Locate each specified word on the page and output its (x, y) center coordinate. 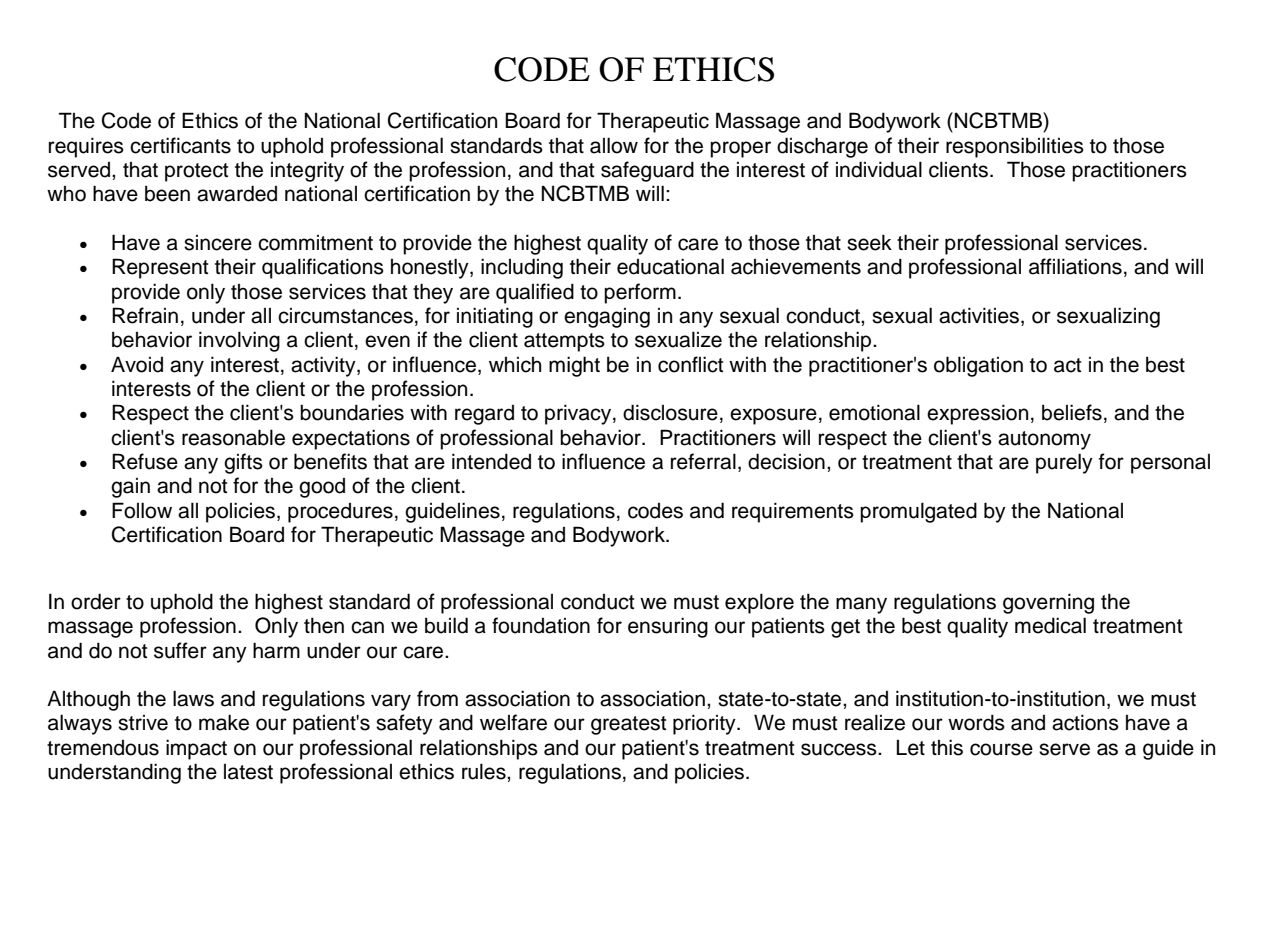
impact (196, 749)
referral (703, 461)
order (96, 601)
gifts (243, 463)
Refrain (145, 315)
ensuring (668, 627)
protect (196, 172)
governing (1048, 603)
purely (1064, 463)
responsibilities (1015, 147)
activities (980, 316)
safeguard (647, 171)
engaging (607, 318)
